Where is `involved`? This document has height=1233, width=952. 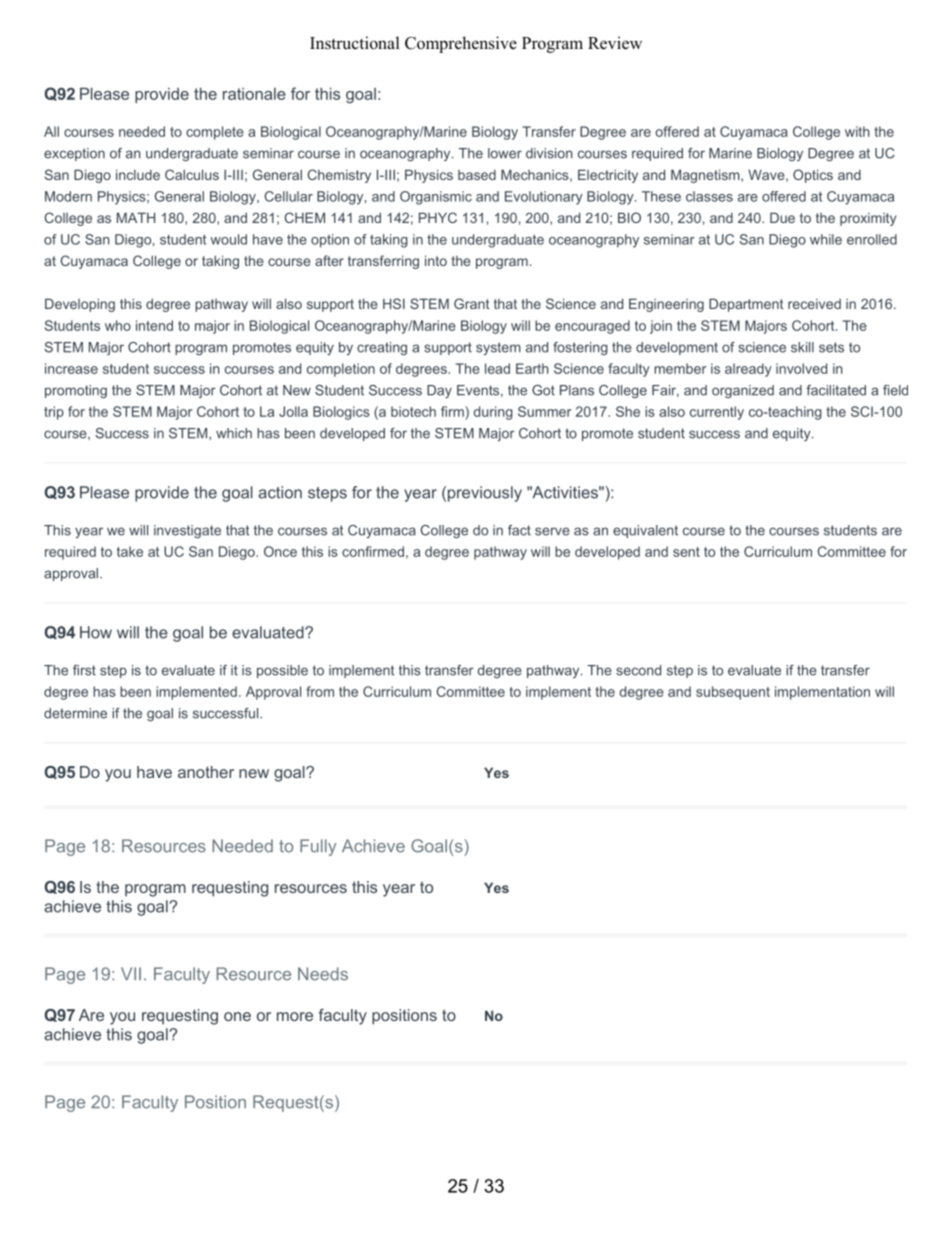
involved is located at coordinates (801, 368).
